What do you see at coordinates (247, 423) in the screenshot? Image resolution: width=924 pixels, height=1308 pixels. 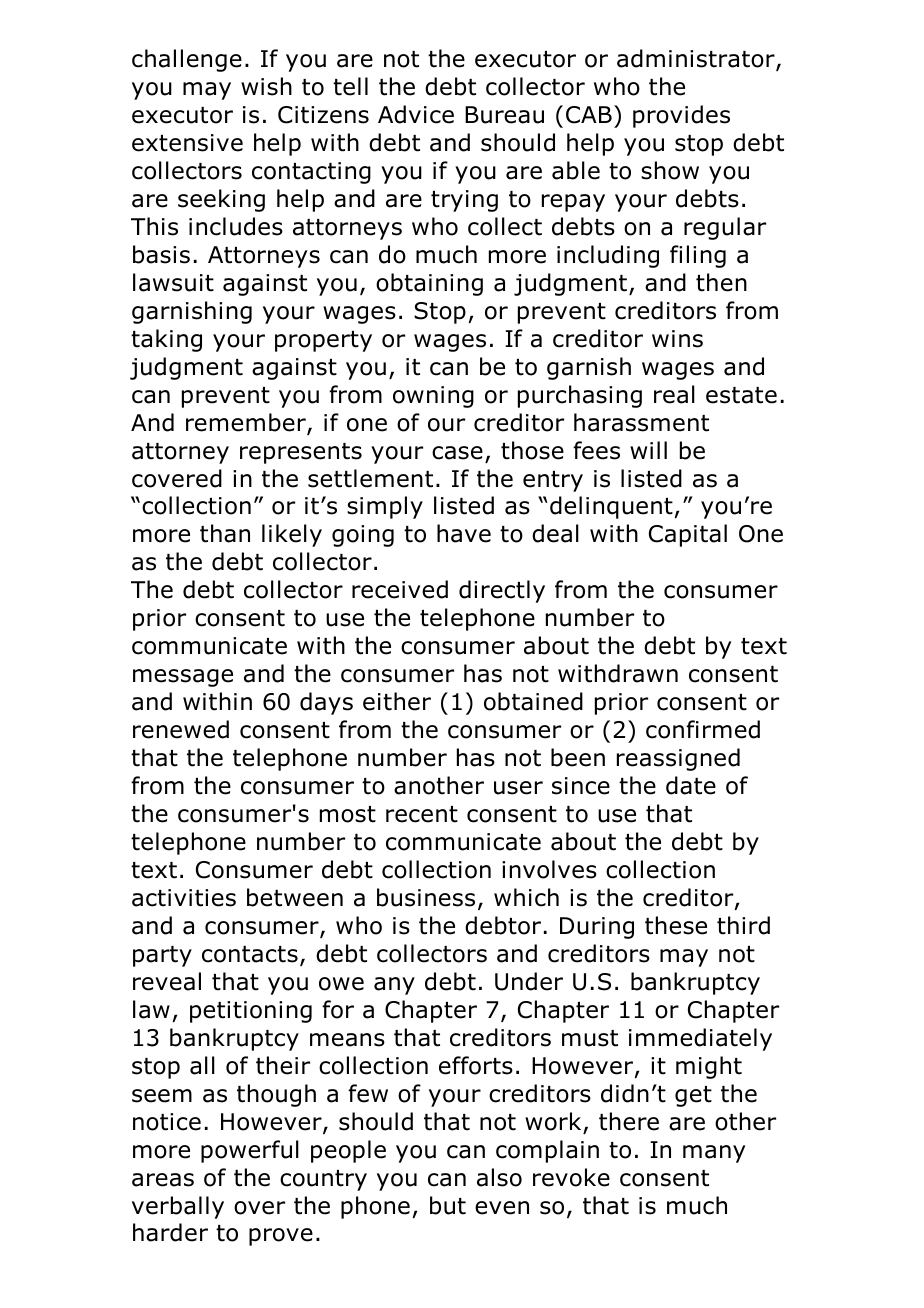 I see `remember` at bounding box center [247, 423].
